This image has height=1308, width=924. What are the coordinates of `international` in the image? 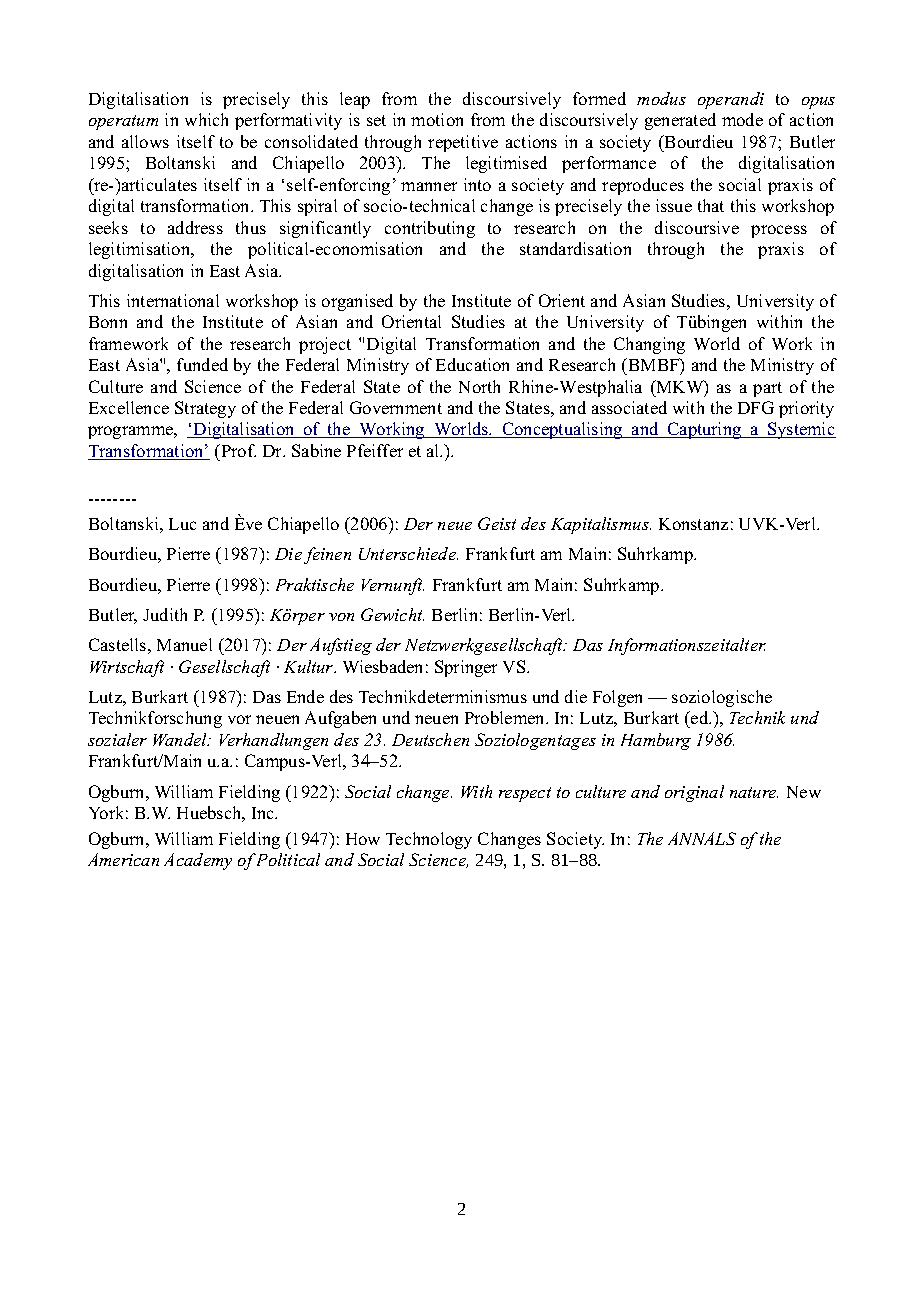 It's located at (173, 300).
